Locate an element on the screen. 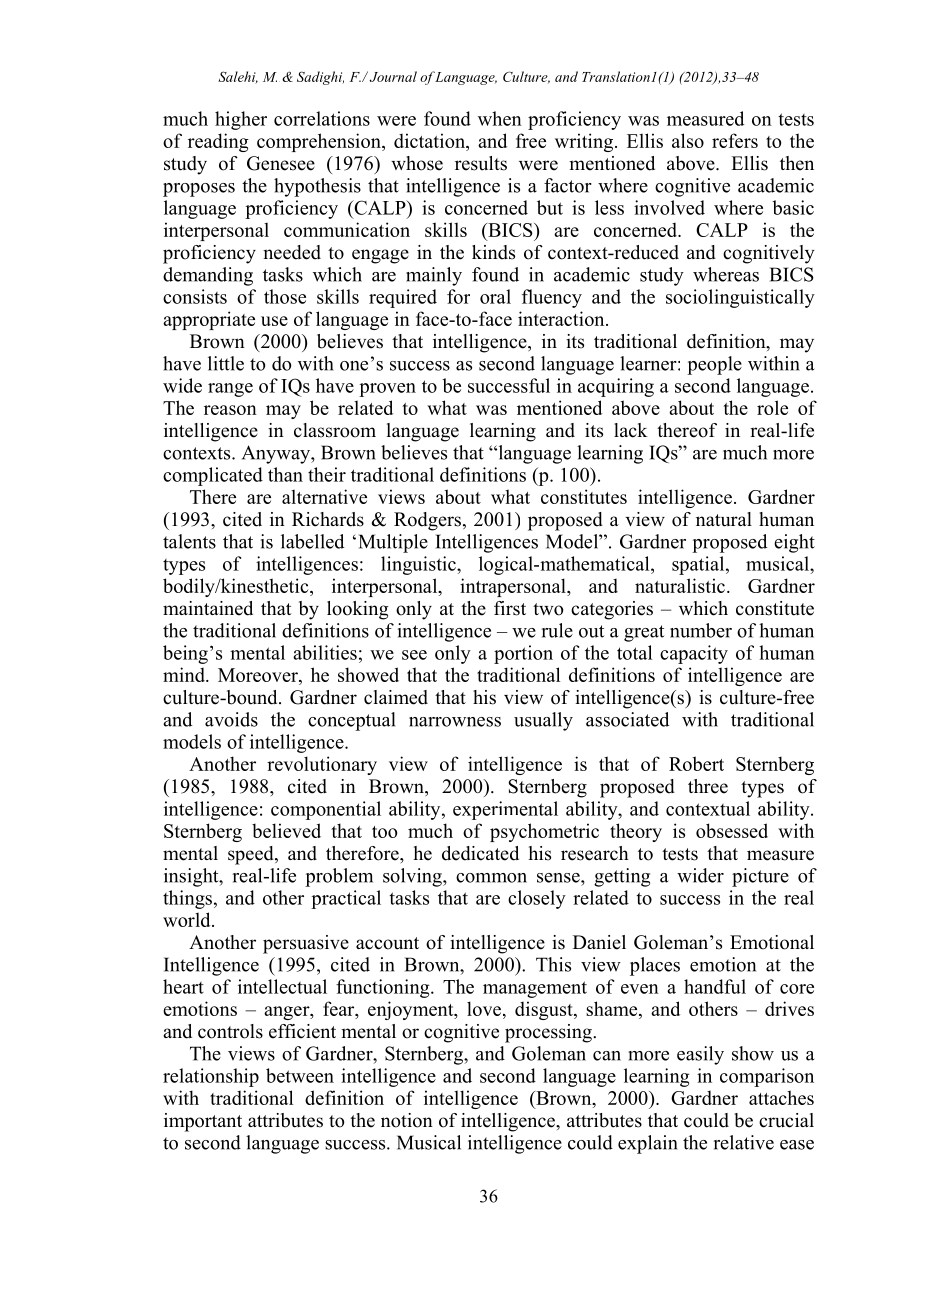  common is located at coordinates (491, 878).
